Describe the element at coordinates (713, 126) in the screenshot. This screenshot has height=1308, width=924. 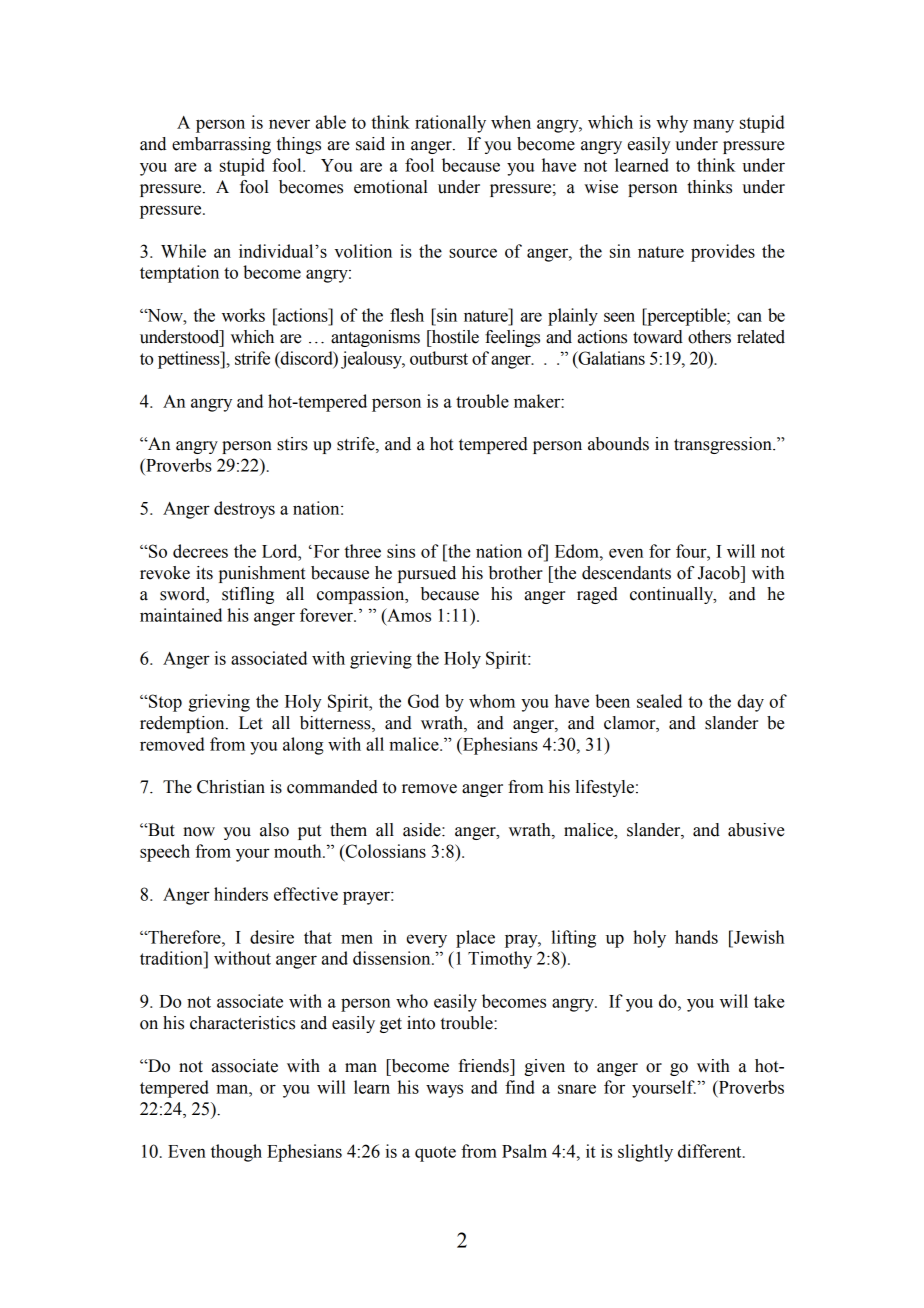
I see `many` at that location.
